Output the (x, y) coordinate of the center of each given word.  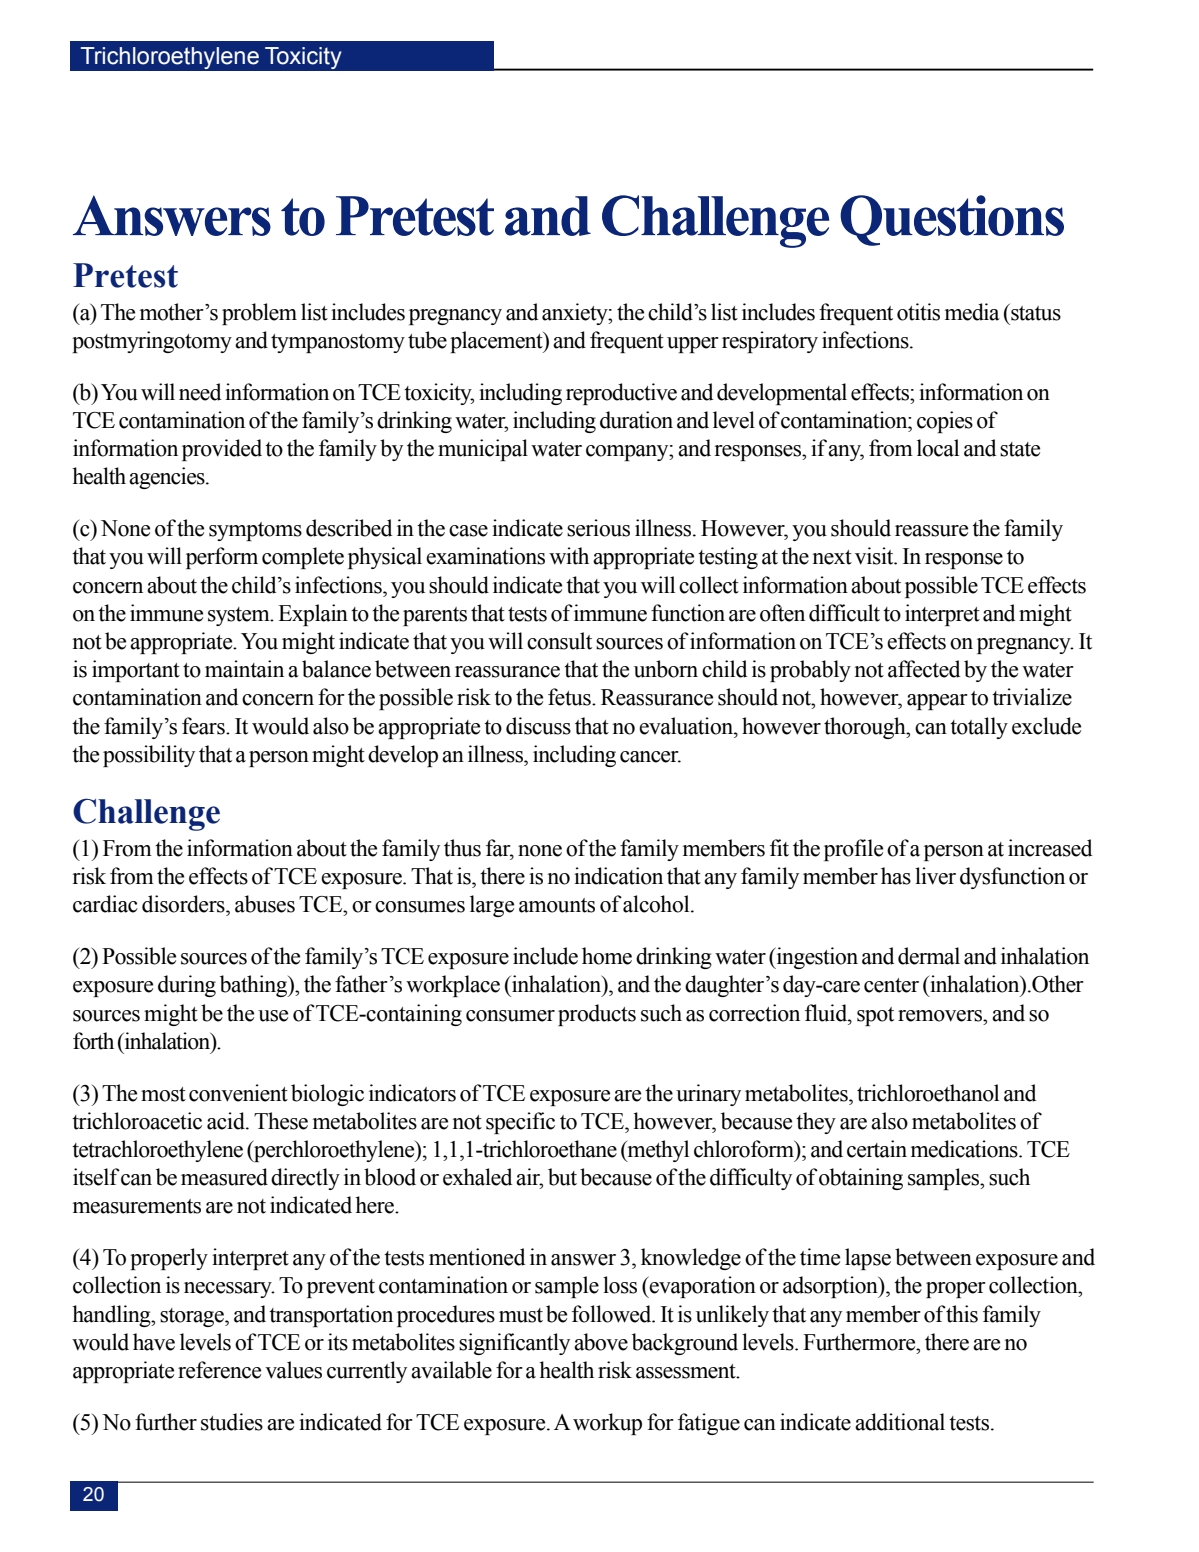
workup (607, 1424)
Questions (952, 220)
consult (559, 641)
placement (497, 342)
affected (924, 669)
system (240, 616)
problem (259, 314)
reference (219, 1370)
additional (900, 1422)
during (187, 986)
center (891, 985)
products (597, 1015)
